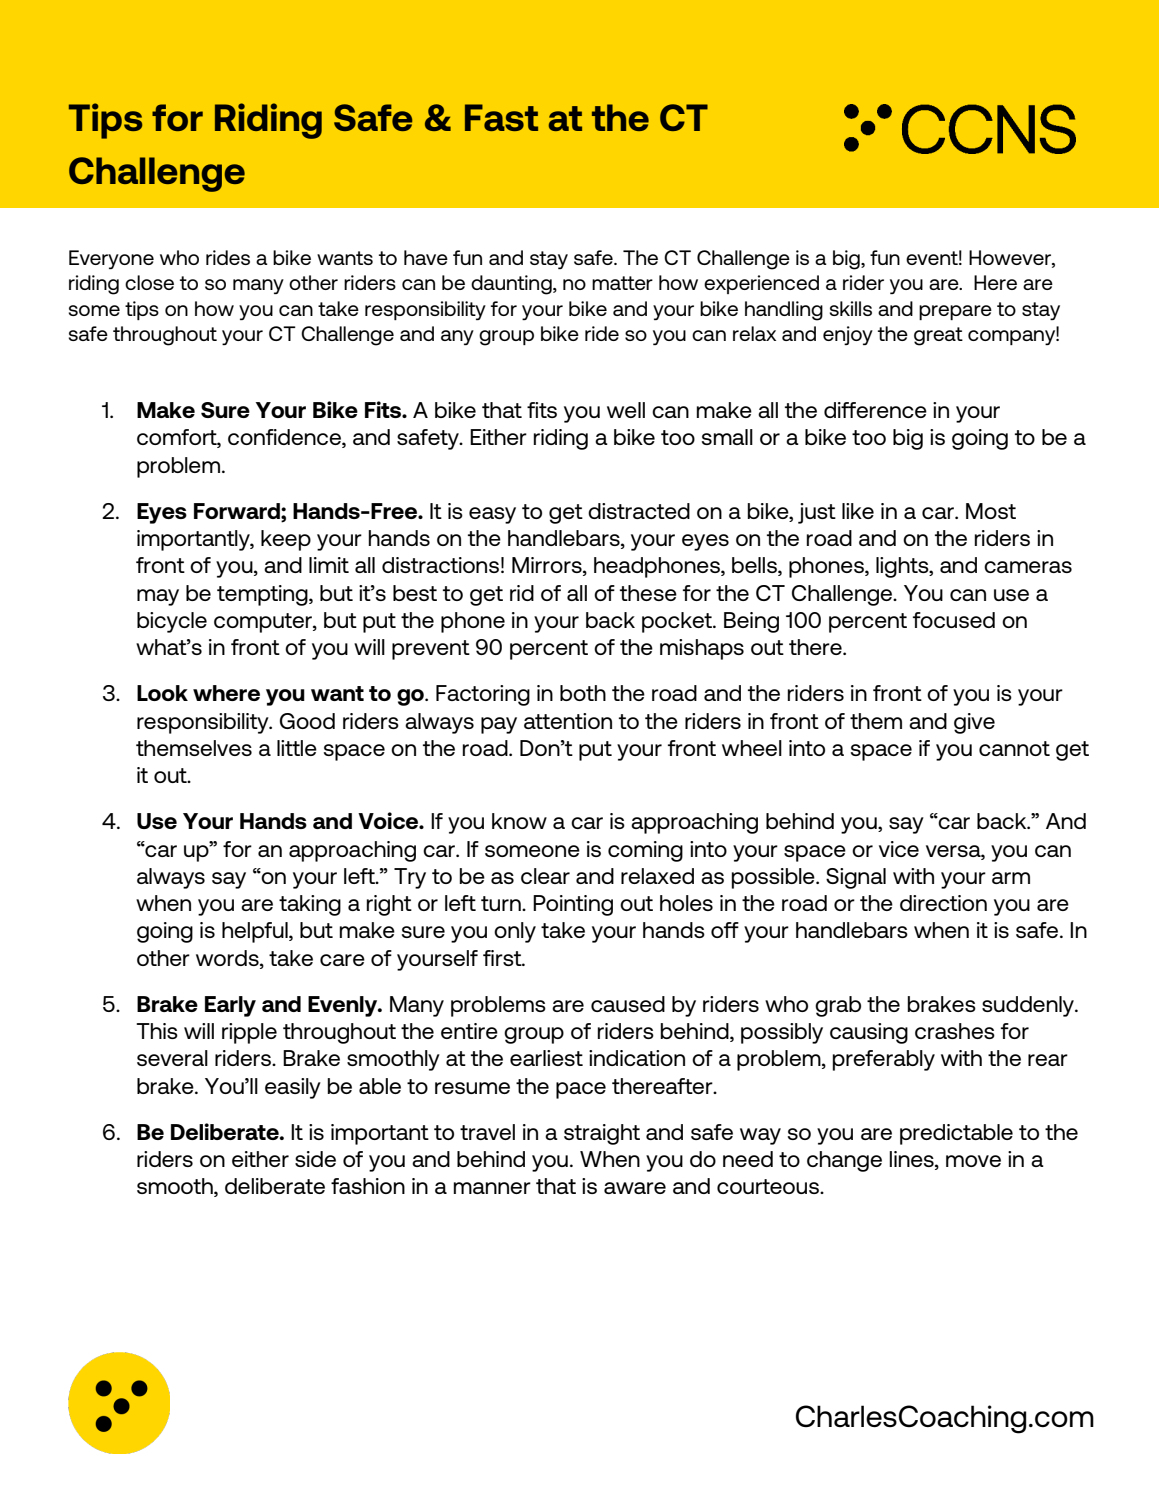 The image size is (1159, 1499). Describe the element at coordinates (913, 1160) in the screenshot. I see `lines` at that location.
